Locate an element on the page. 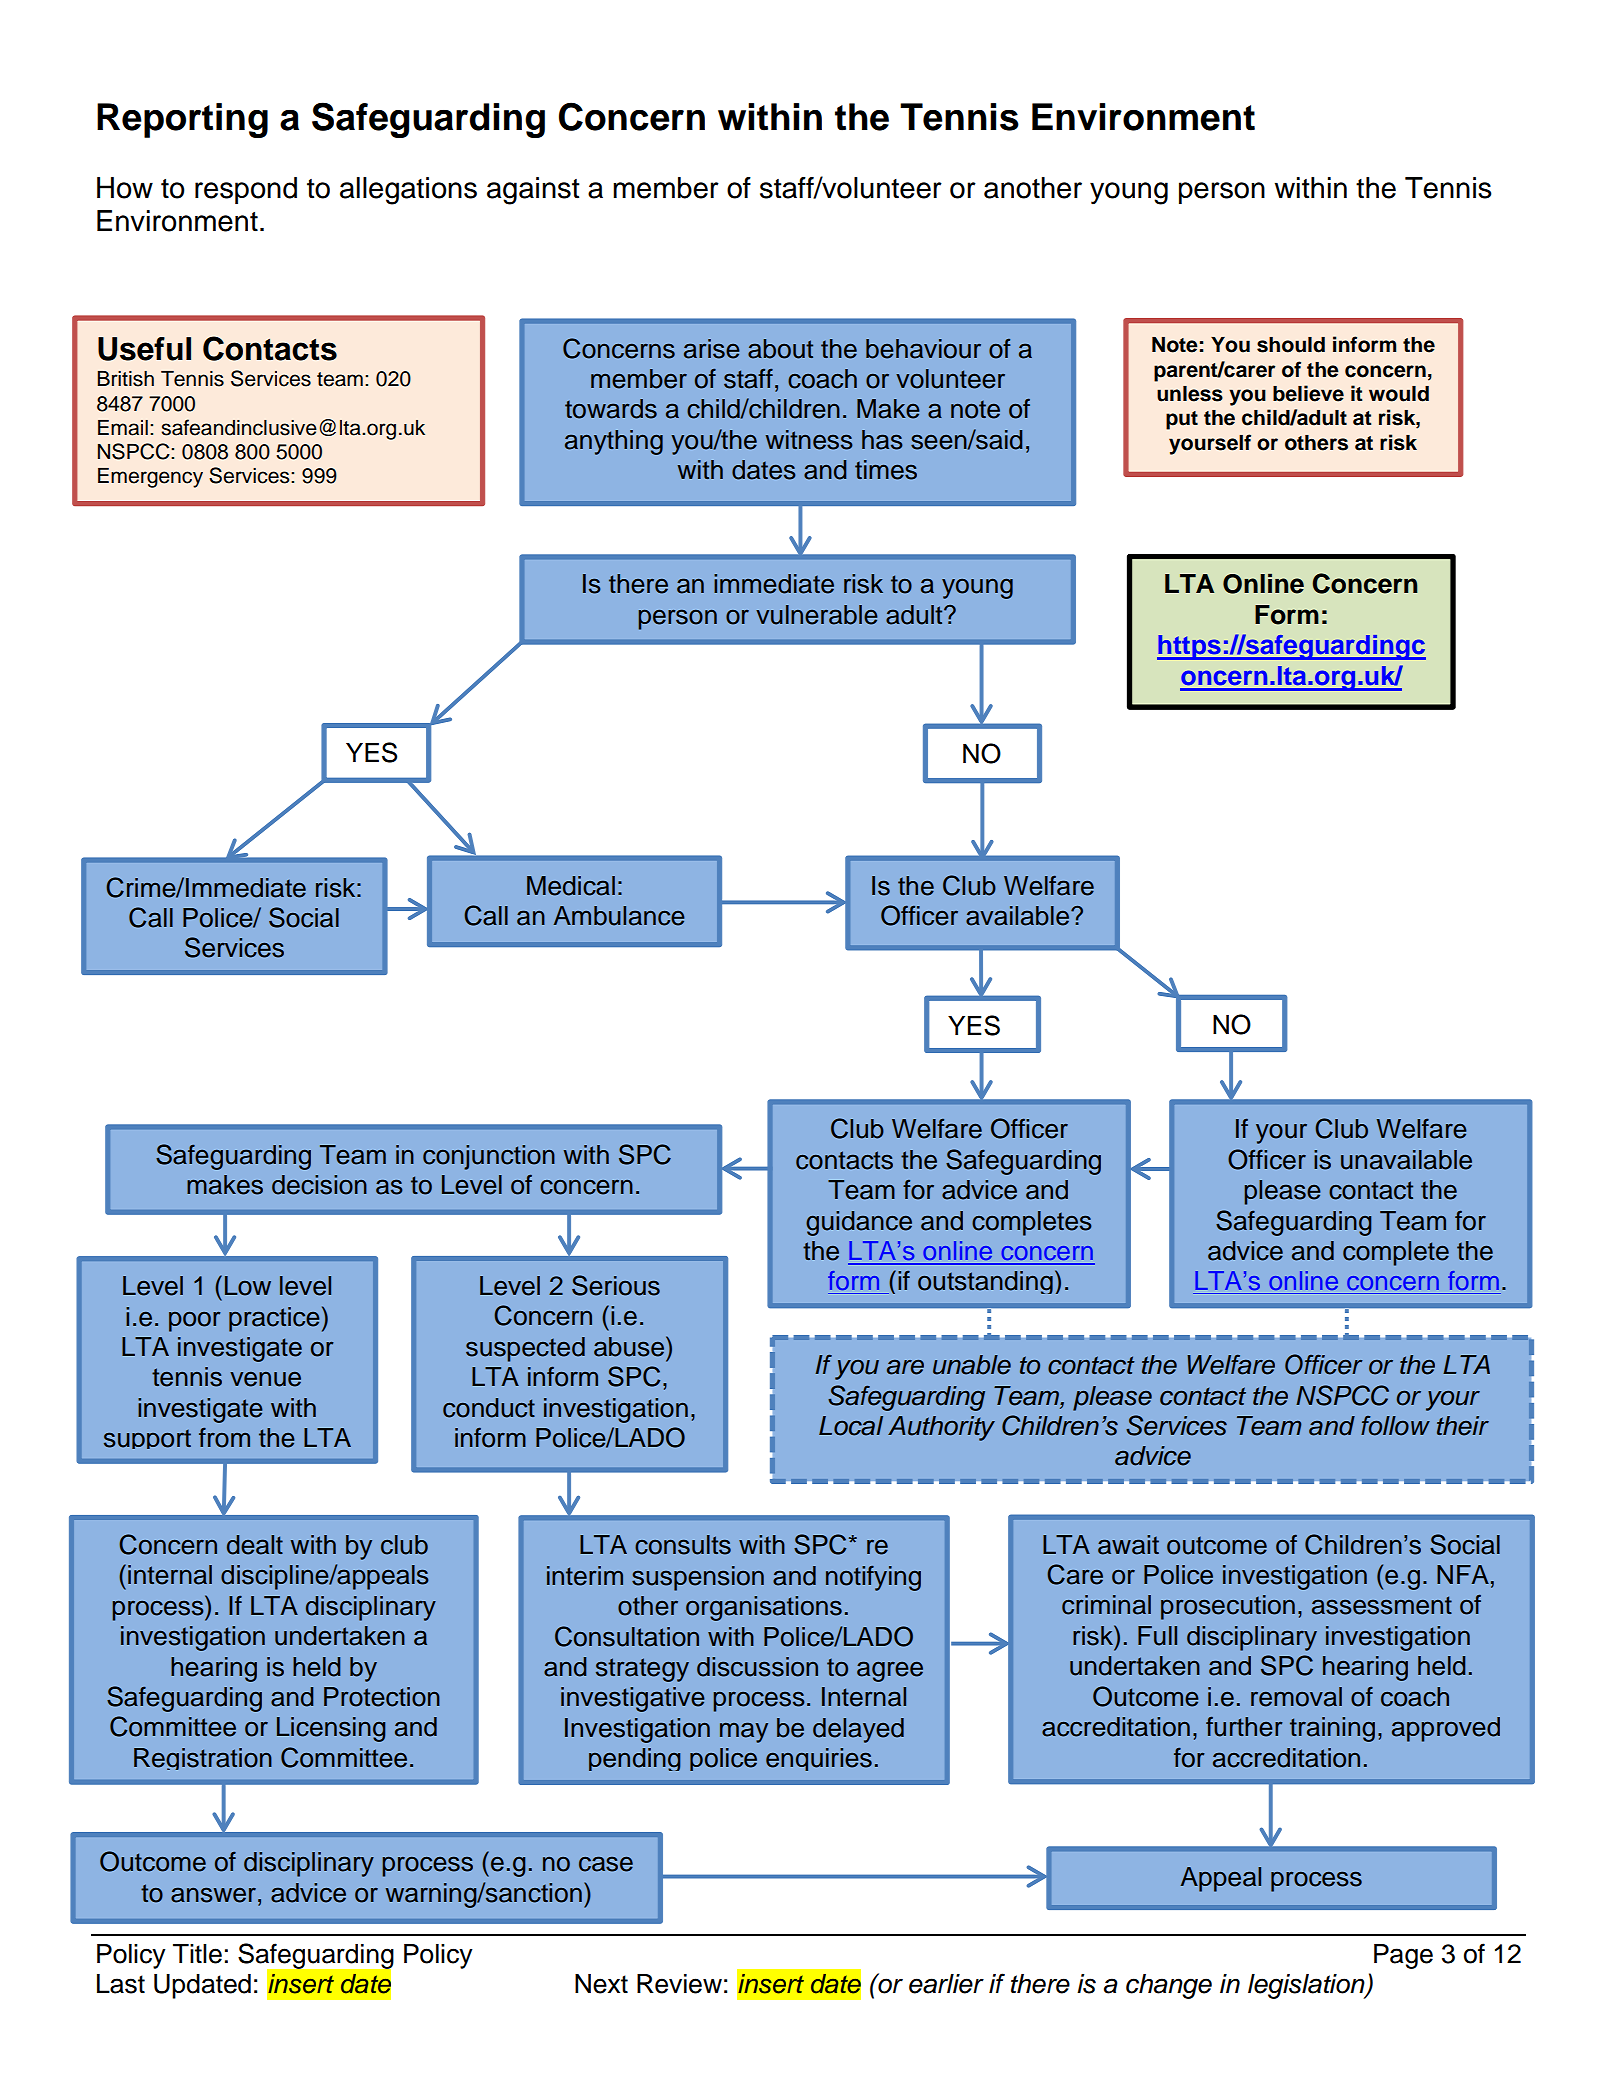  prosecution is located at coordinates (1228, 1607).
